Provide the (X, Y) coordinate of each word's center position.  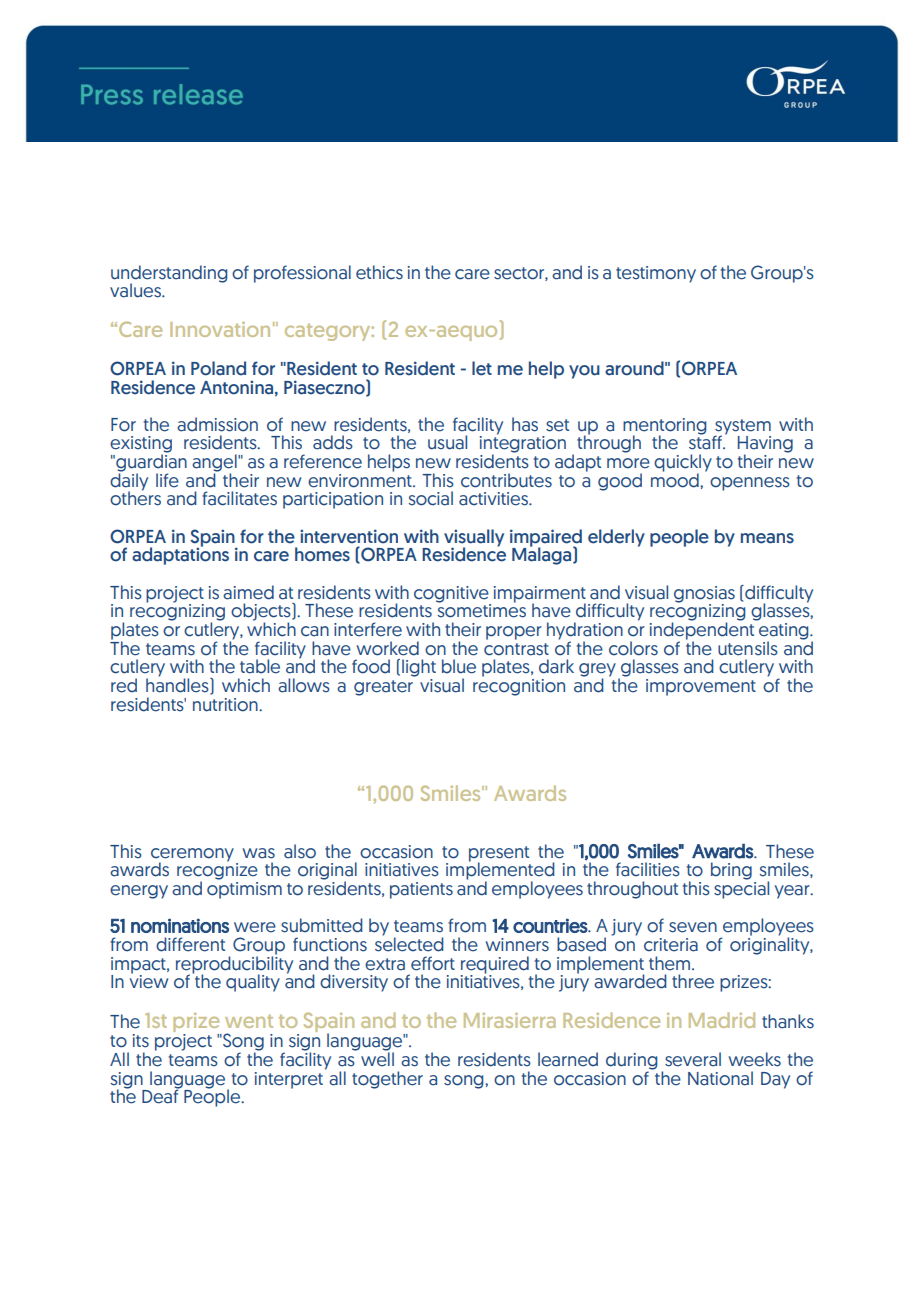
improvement (701, 687)
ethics (379, 272)
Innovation (220, 329)
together (387, 1080)
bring (731, 871)
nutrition (226, 705)
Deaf (161, 1096)
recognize (217, 871)
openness (750, 484)
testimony (656, 274)
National (720, 1078)
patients (421, 890)
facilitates (239, 498)
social (431, 498)
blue (459, 666)
